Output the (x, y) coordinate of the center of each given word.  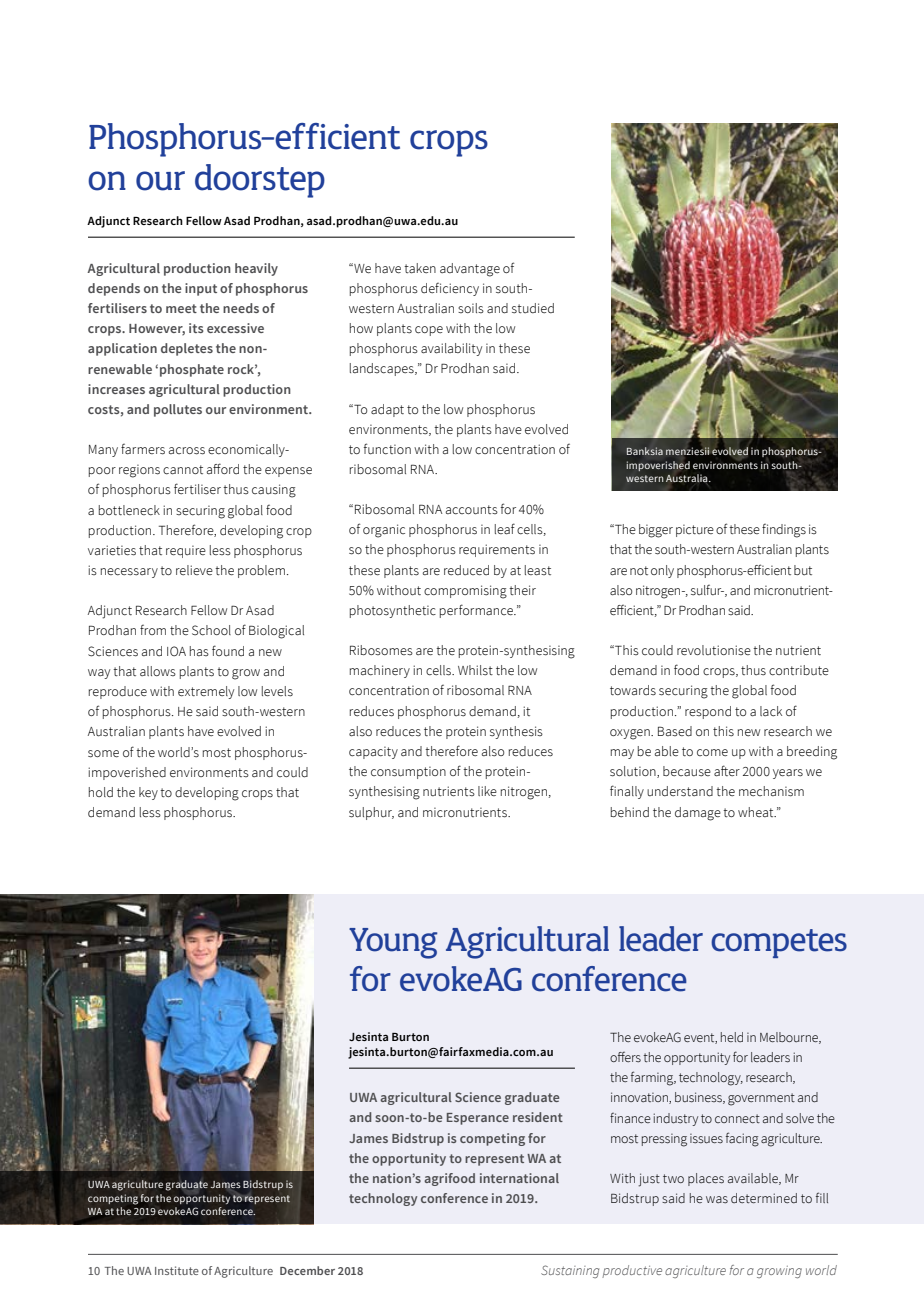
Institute (177, 1270)
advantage (470, 270)
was (717, 1200)
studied (533, 308)
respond (708, 712)
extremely (206, 692)
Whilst (475, 670)
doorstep (260, 181)
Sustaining (570, 1271)
